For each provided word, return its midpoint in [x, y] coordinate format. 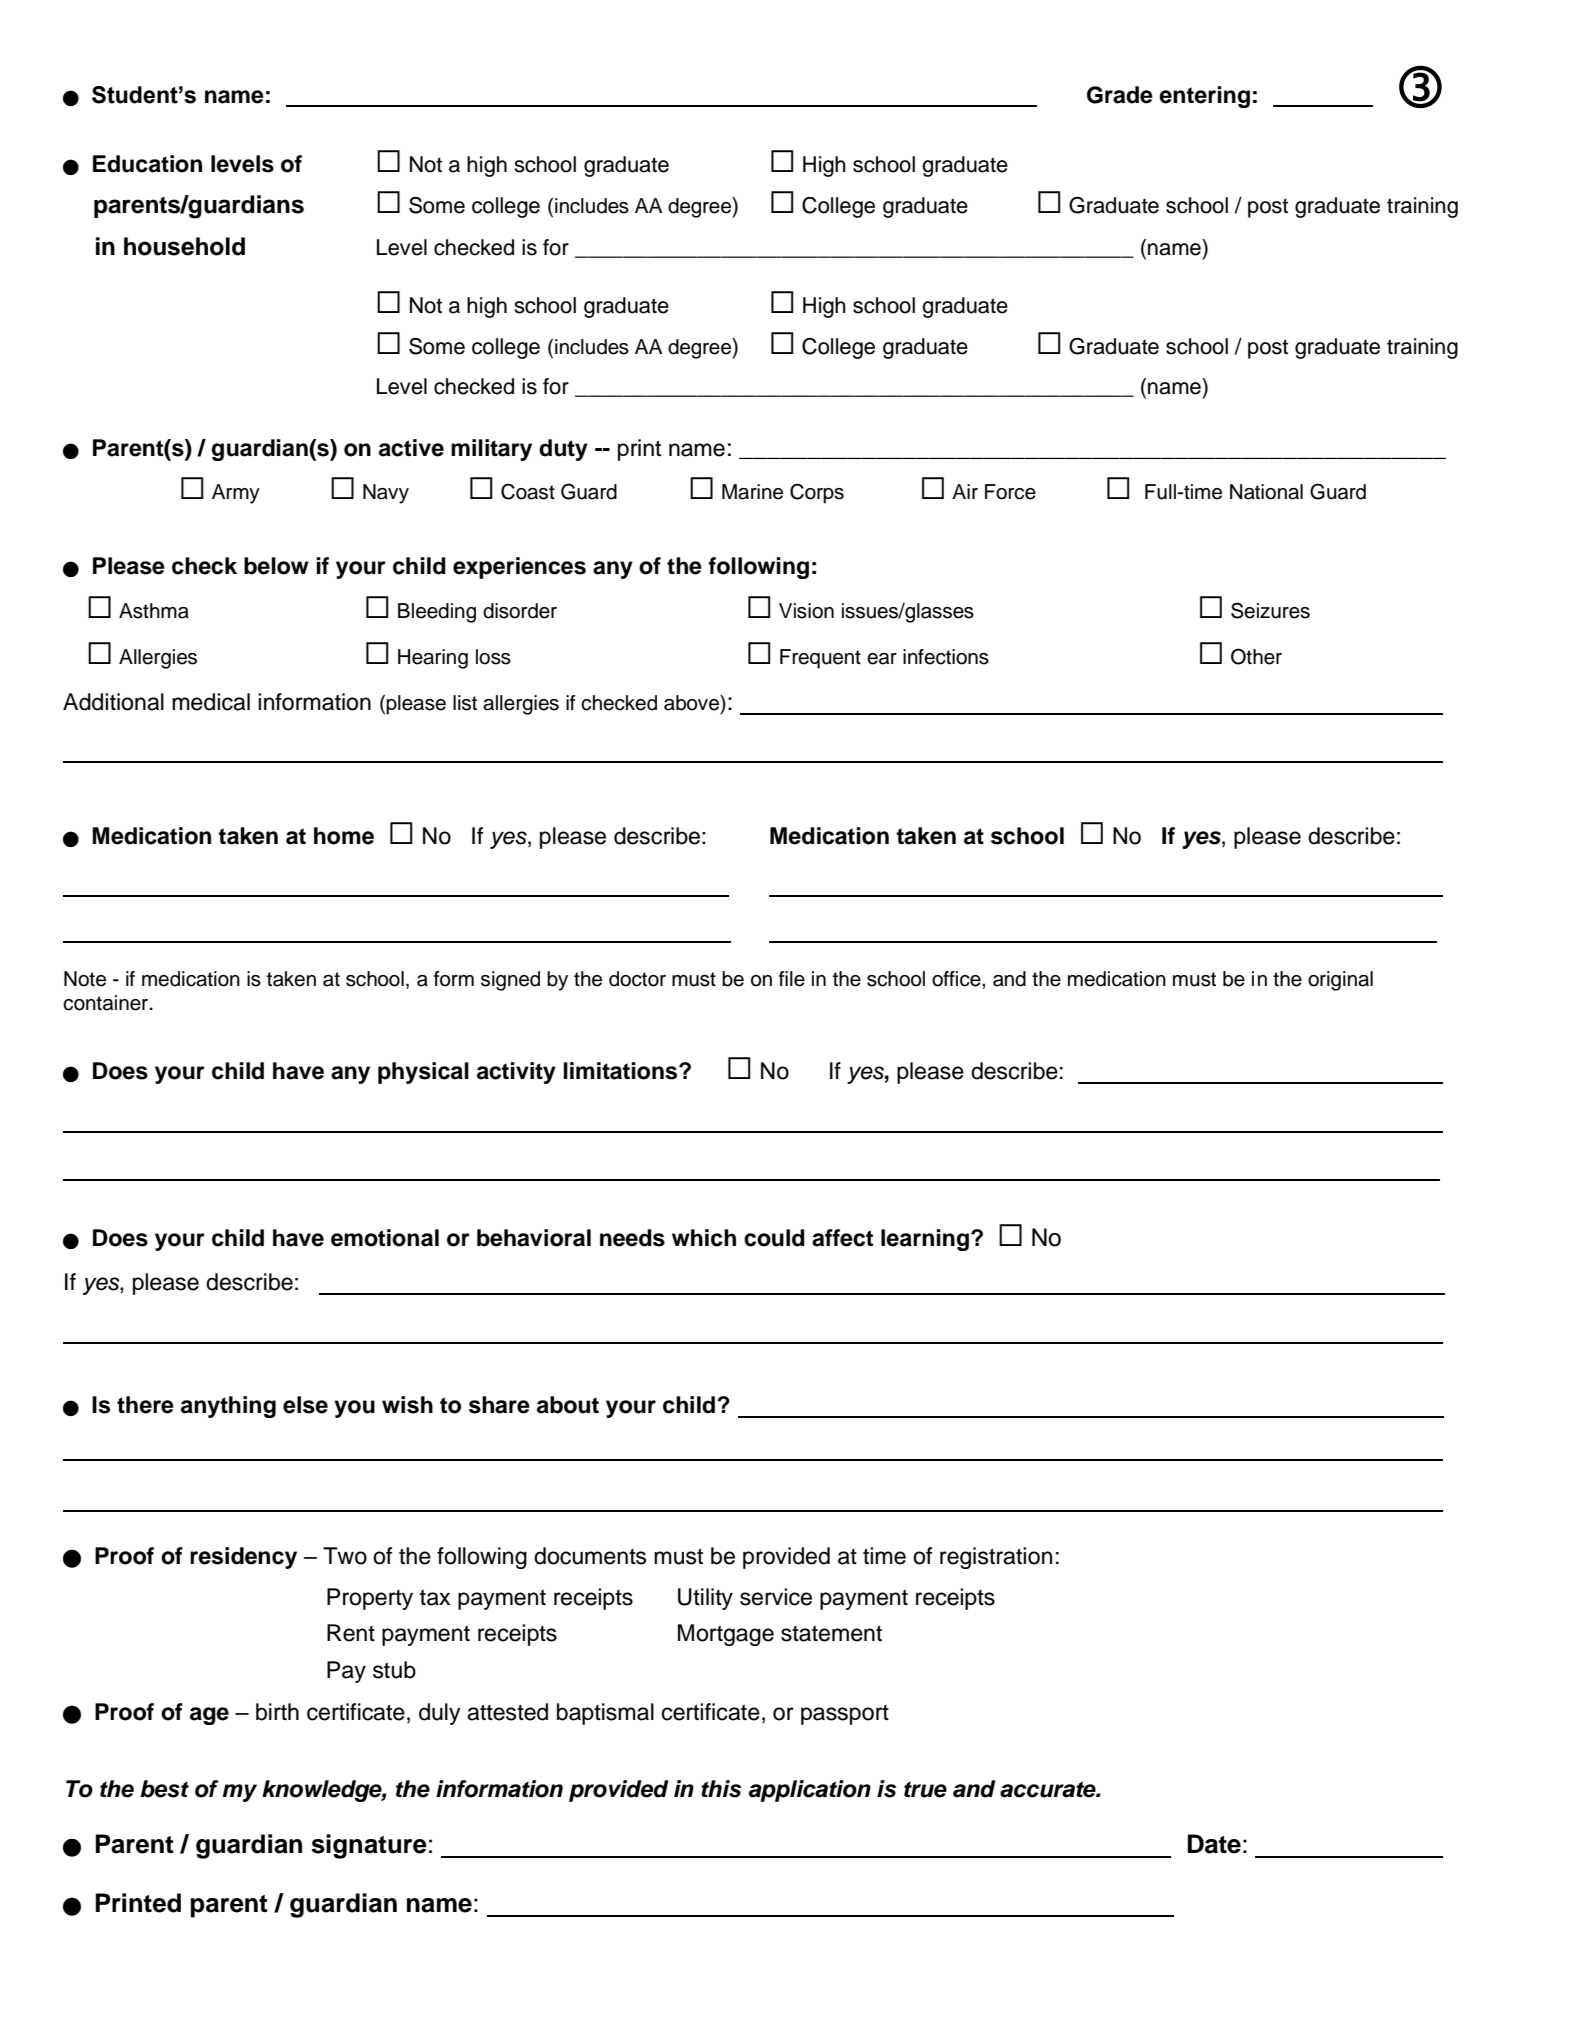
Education [147, 164]
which [704, 1238]
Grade [1120, 95]
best [164, 1789]
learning [925, 1240]
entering [1204, 97]
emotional [385, 1238]
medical [211, 702]
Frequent [820, 659]
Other [1256, 656]
